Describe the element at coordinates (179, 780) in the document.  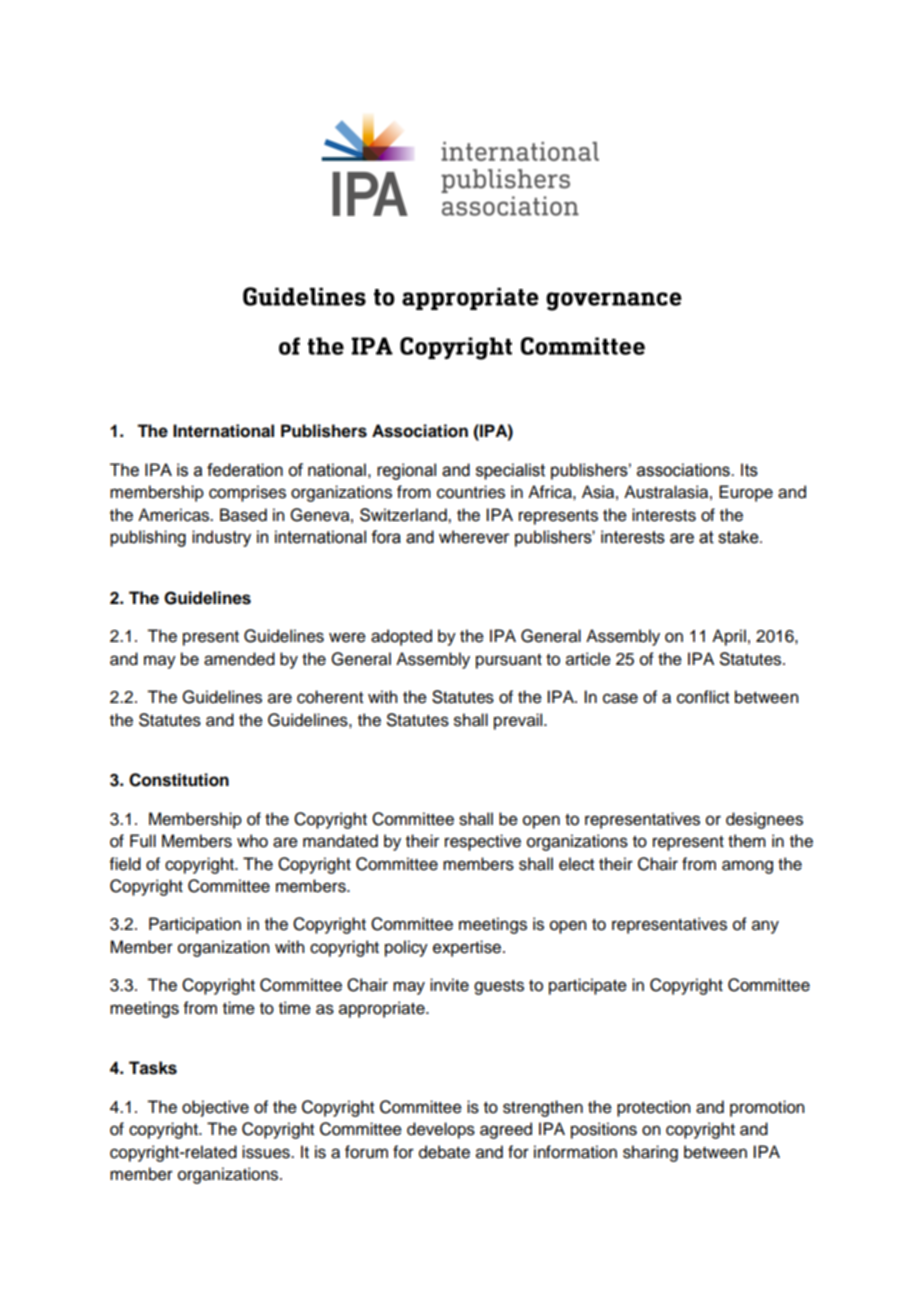
I see `Constitution` at that location.
